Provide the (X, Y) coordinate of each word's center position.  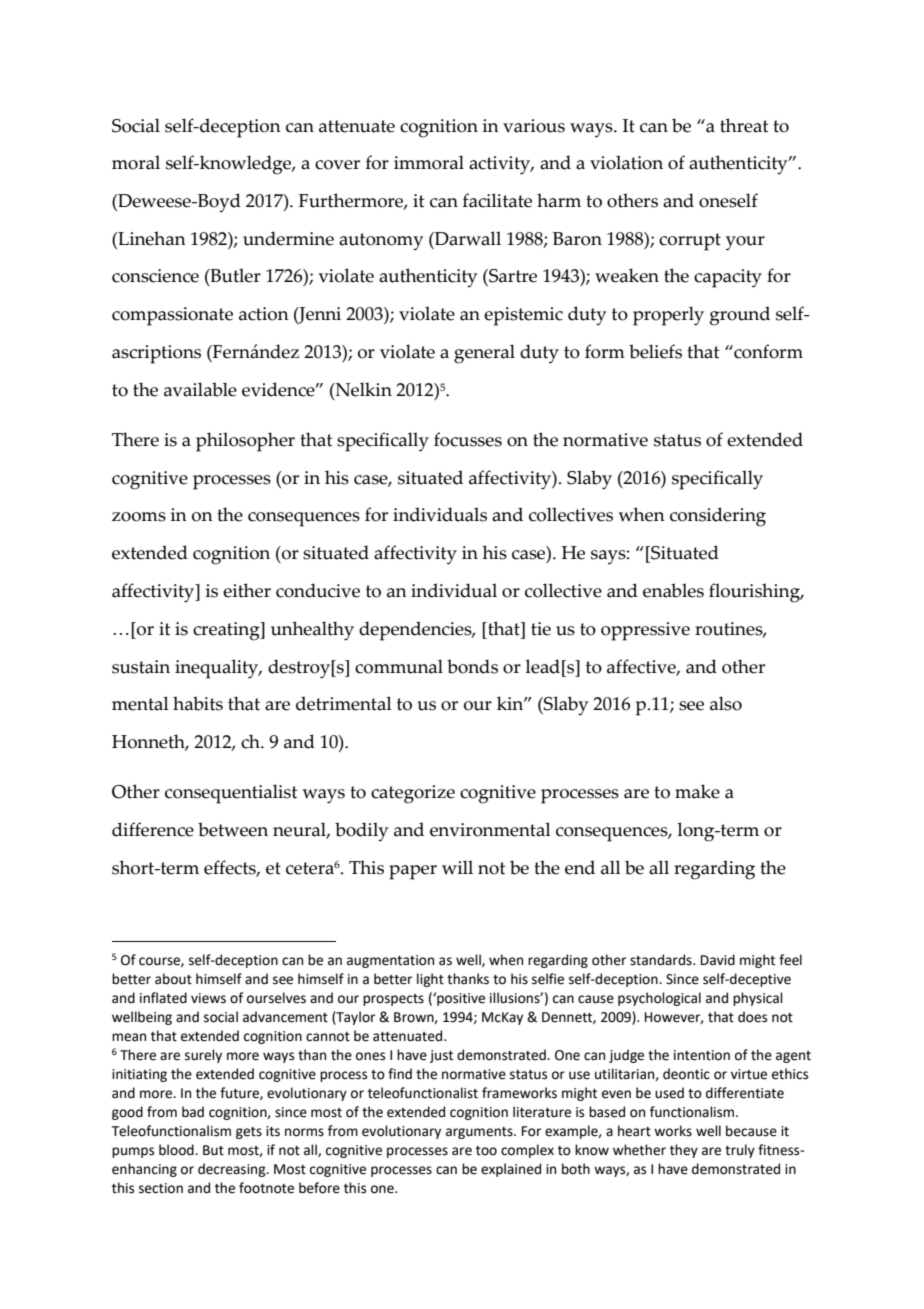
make (697, 791)
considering (718, 517)
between (233, 829)
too (486, 1151)
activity (501, 165)
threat (744, 125)
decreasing (233, 1170)
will (457, 867)
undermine (288, 238)
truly (740, 1151)
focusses (468, 439)
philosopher (245, 442)
